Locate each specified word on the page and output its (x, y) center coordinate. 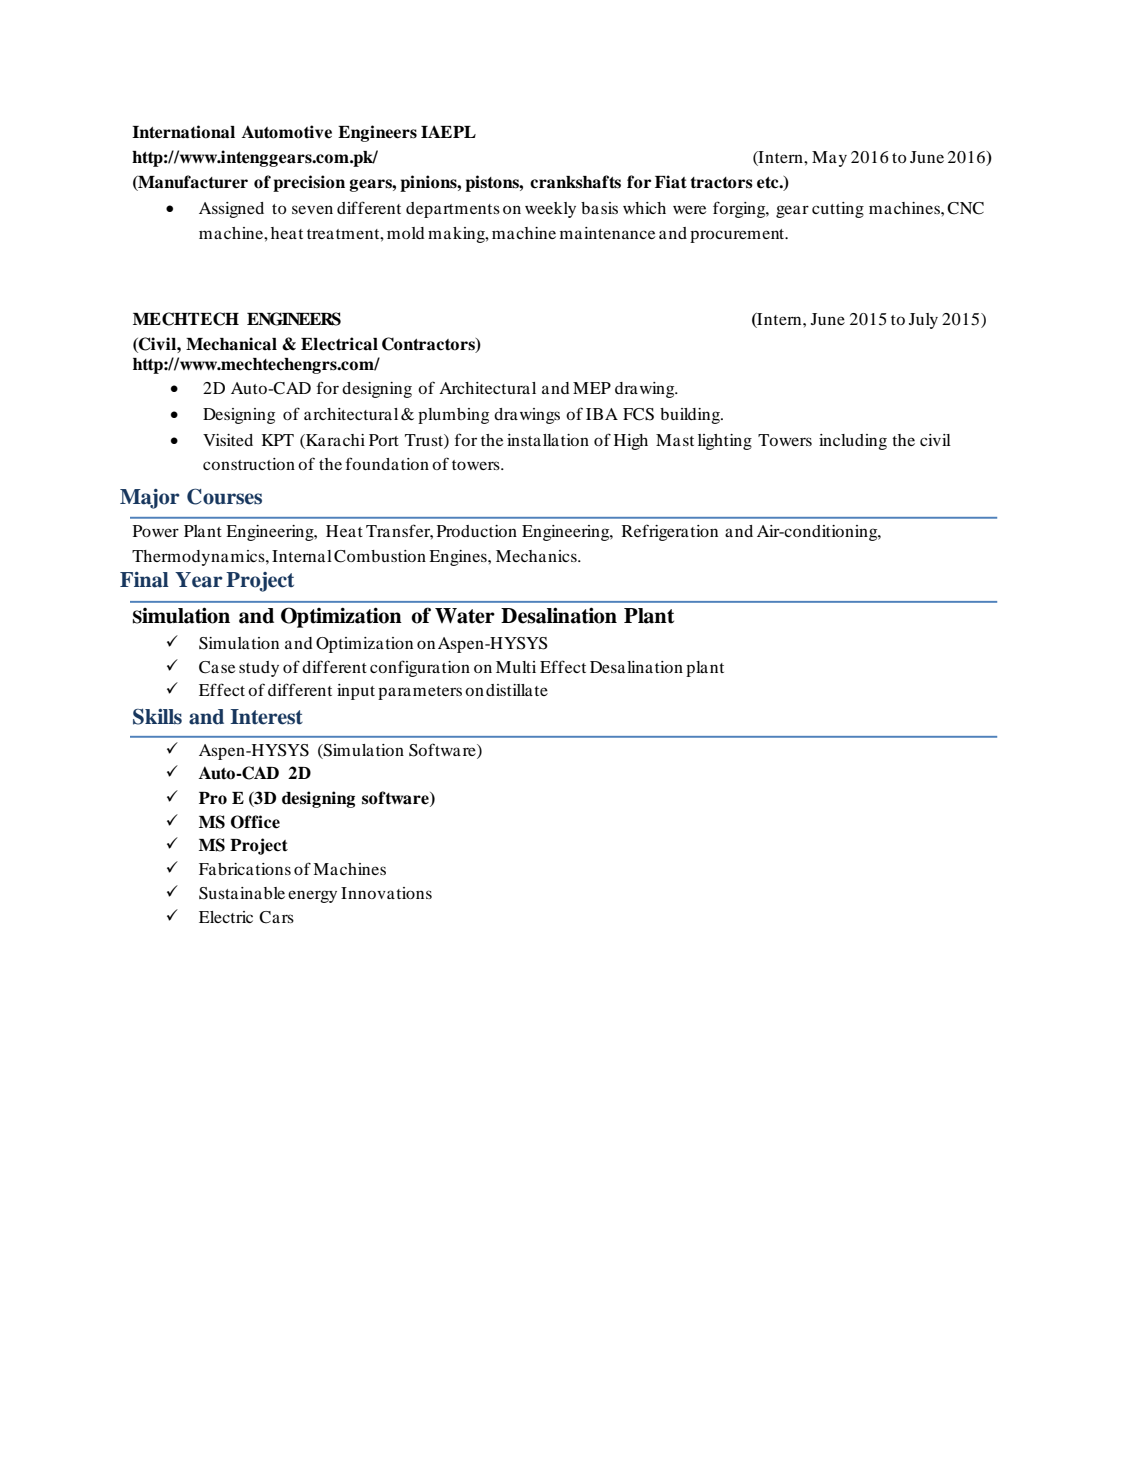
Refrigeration (670, 532)
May (829, 159)
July (923, 321)
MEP (592, 388)
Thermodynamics (199, 558)
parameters (420, 693)
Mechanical (231, 344)
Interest (266, 717)
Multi (516, 667)
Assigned (231, 210)
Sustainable (242, 893)
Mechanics (537, 556)
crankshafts (575, 182)
